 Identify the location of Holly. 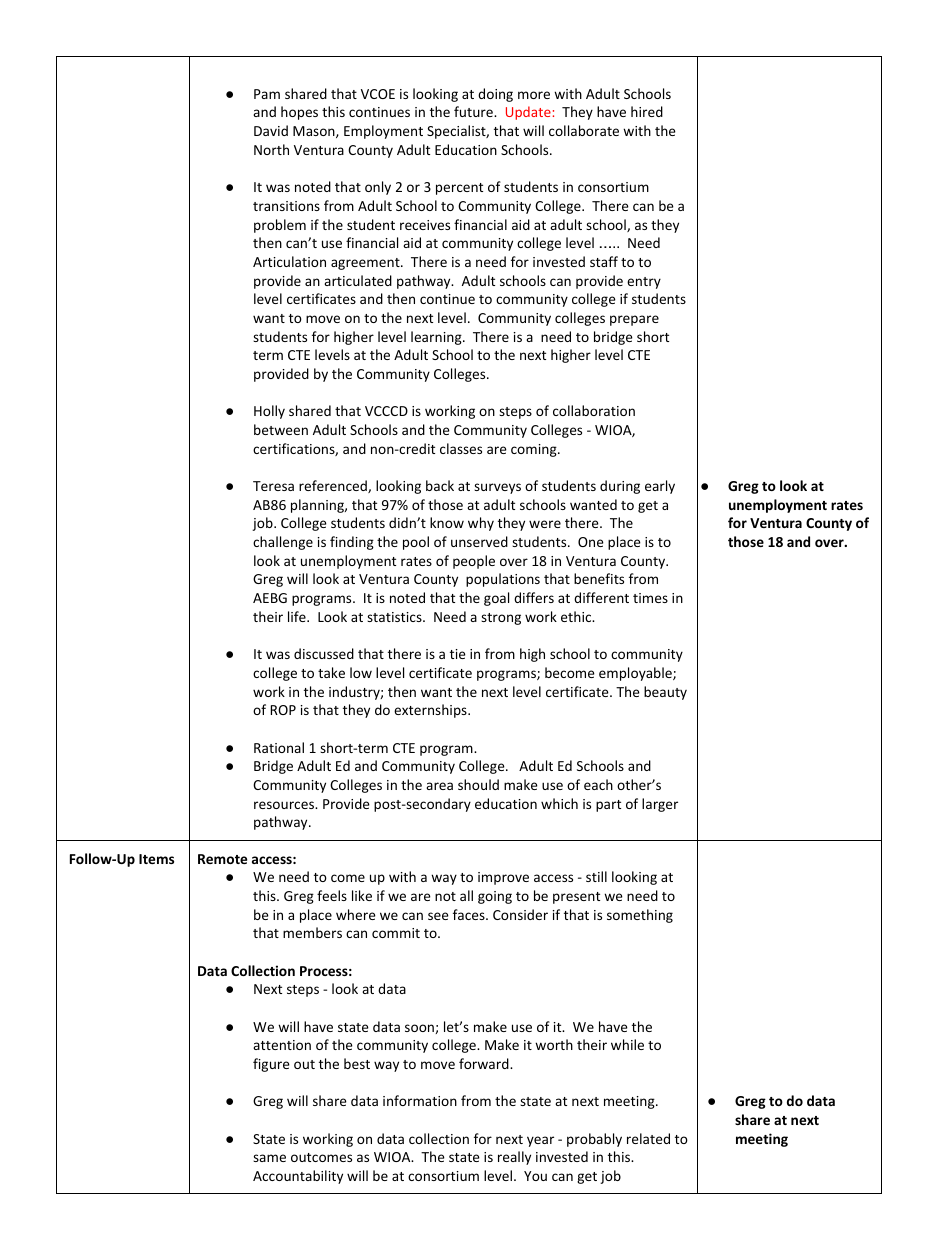
(269, 412).
